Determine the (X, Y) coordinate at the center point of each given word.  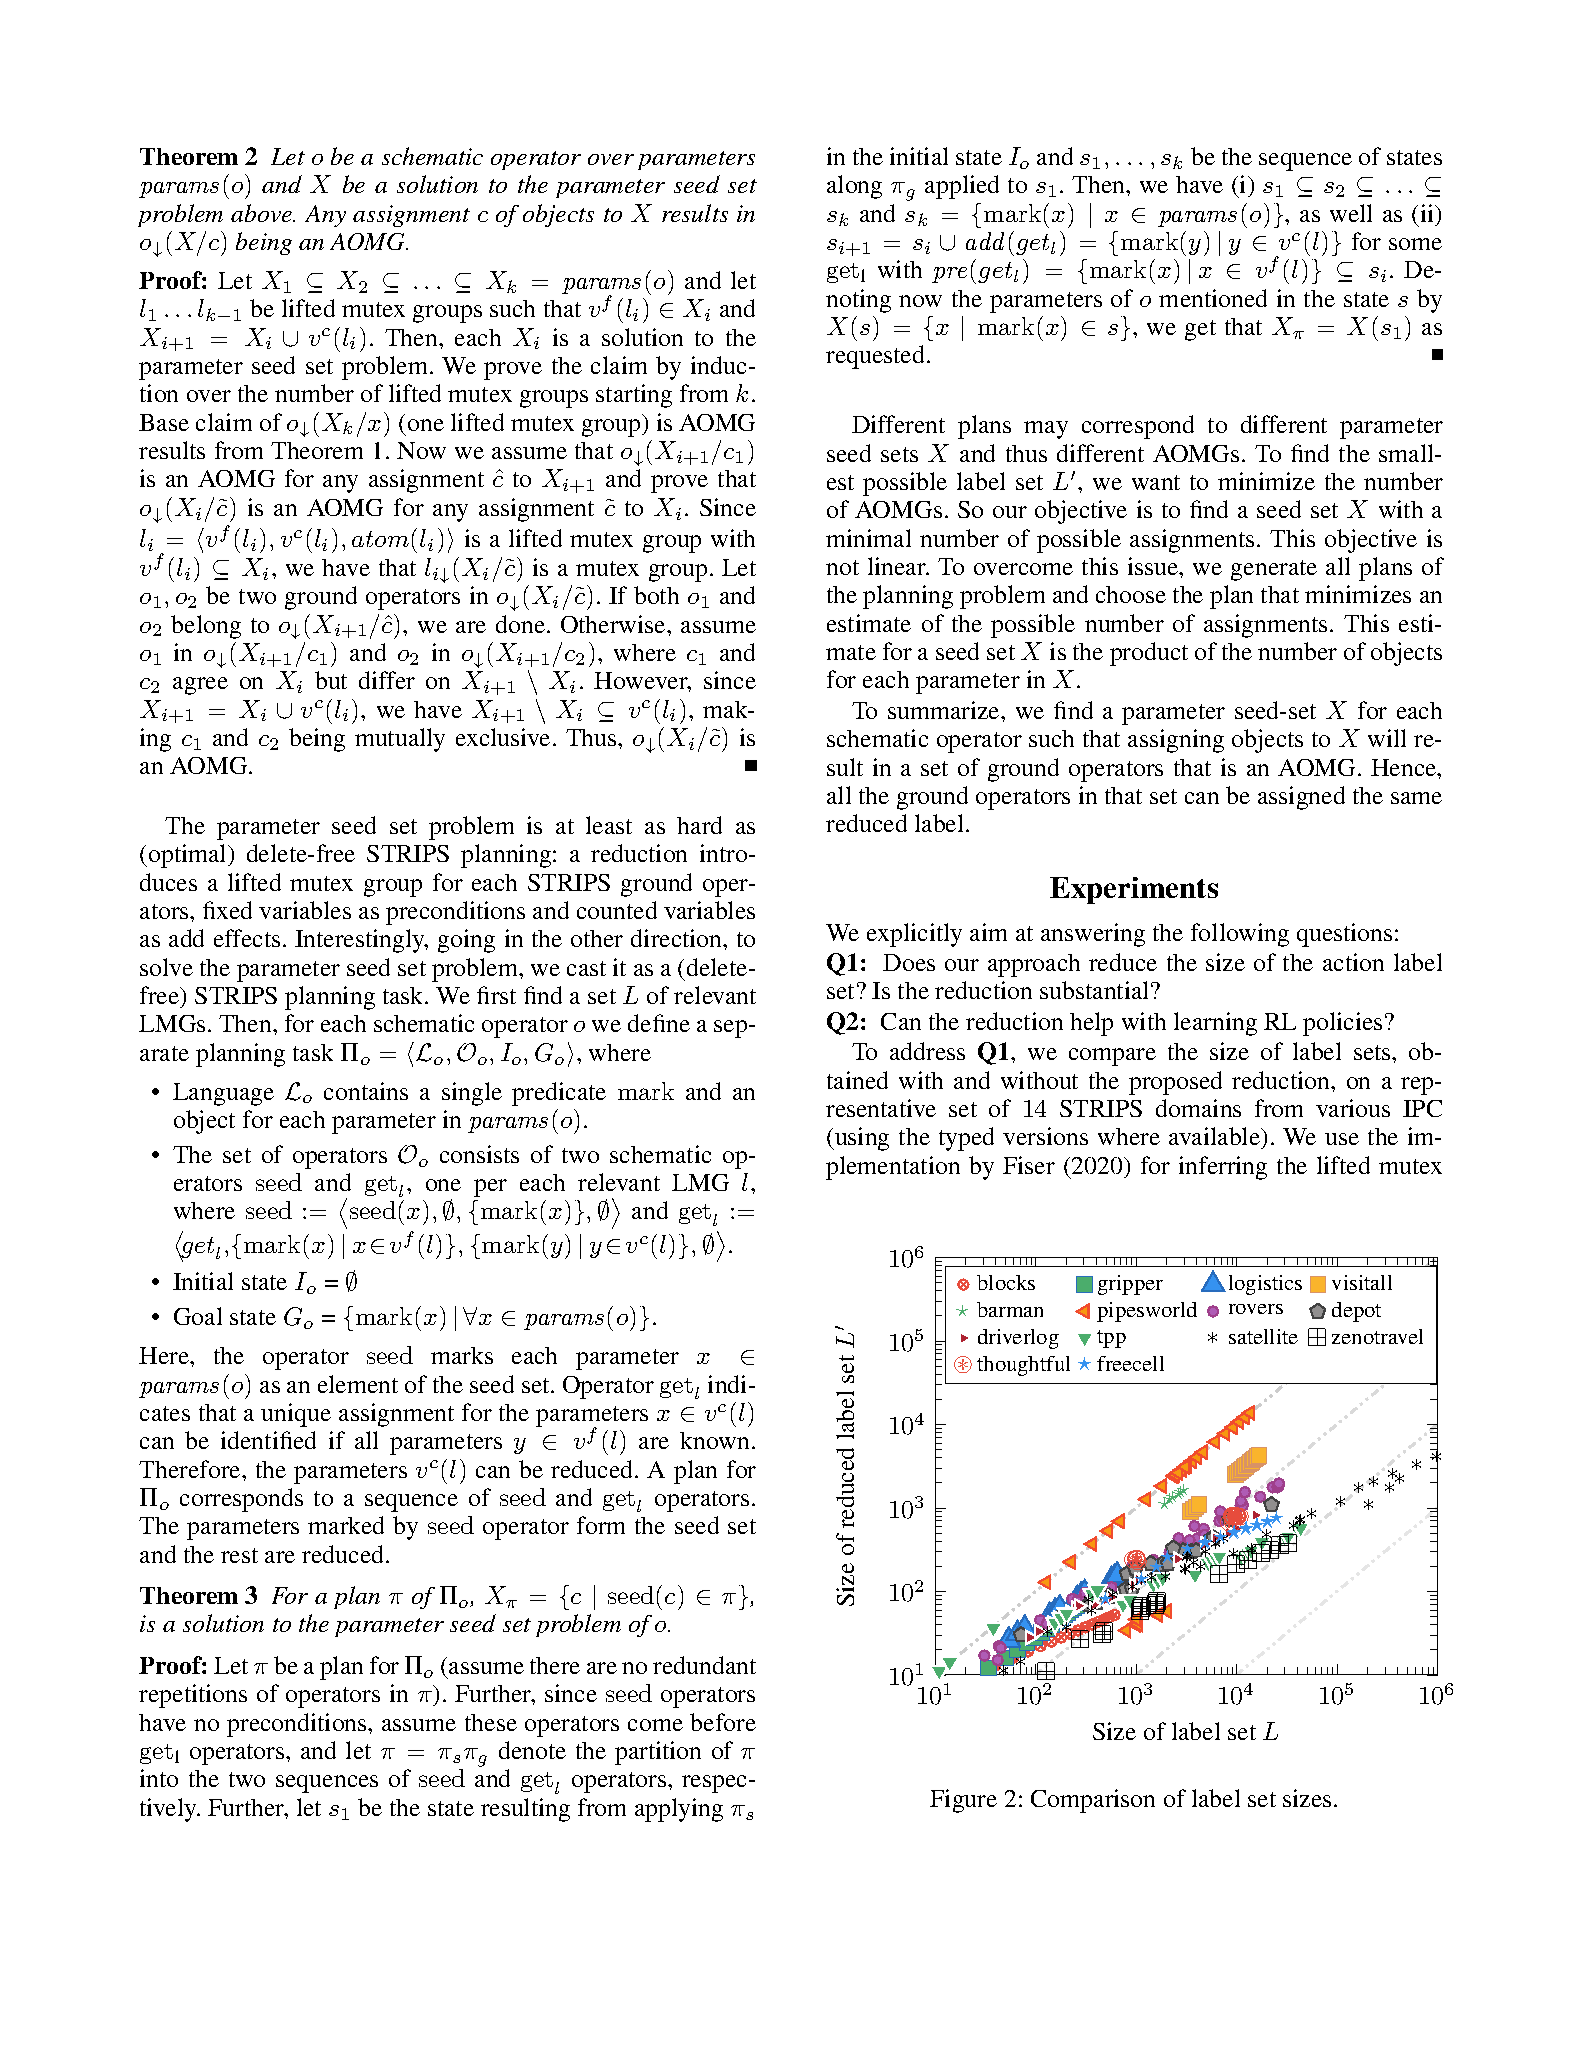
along (854, 187)
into (159, 1778)
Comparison (1093, 1801)
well (1351, 213)
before (723, 1722)
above (263, 213)
